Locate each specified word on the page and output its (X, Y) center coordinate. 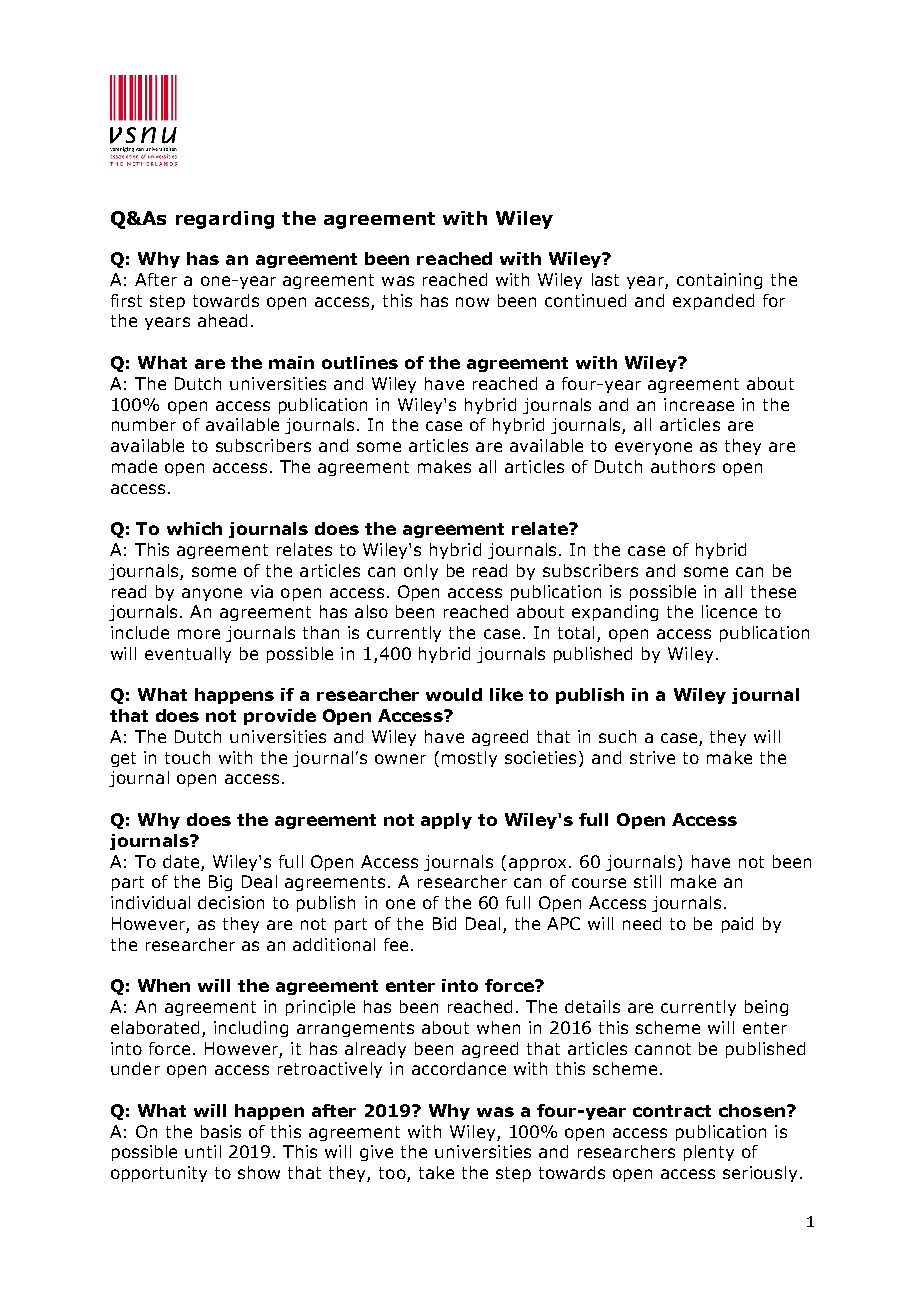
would (454, 694)
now (472, 302)
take (436, 1172)
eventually (188, 655)
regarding (225, 220)
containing (719, 281)
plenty (709, 1153)
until (203, 1151)
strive (652, 757)
